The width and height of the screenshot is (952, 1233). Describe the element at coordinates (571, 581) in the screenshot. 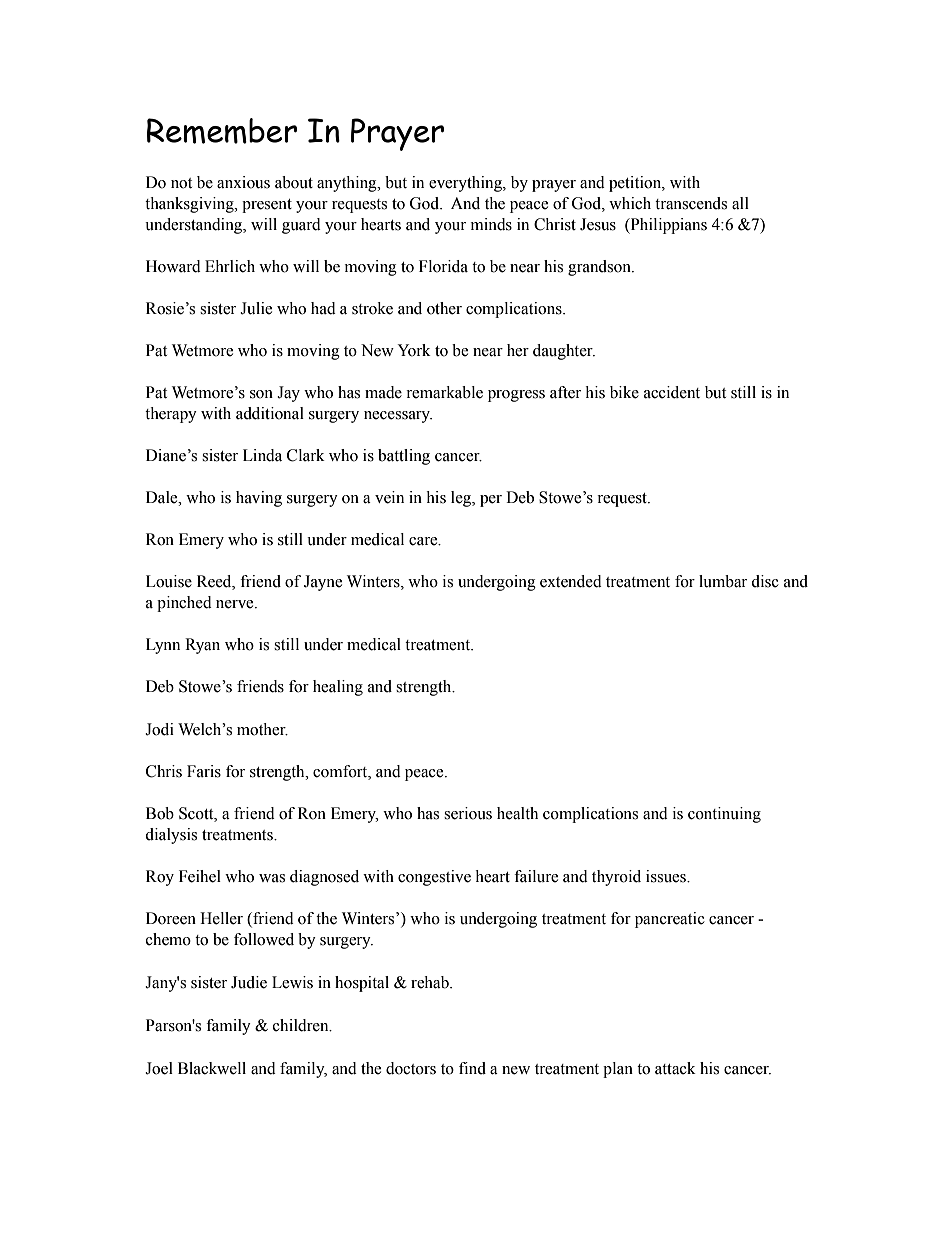

I see `extended` at that location.
